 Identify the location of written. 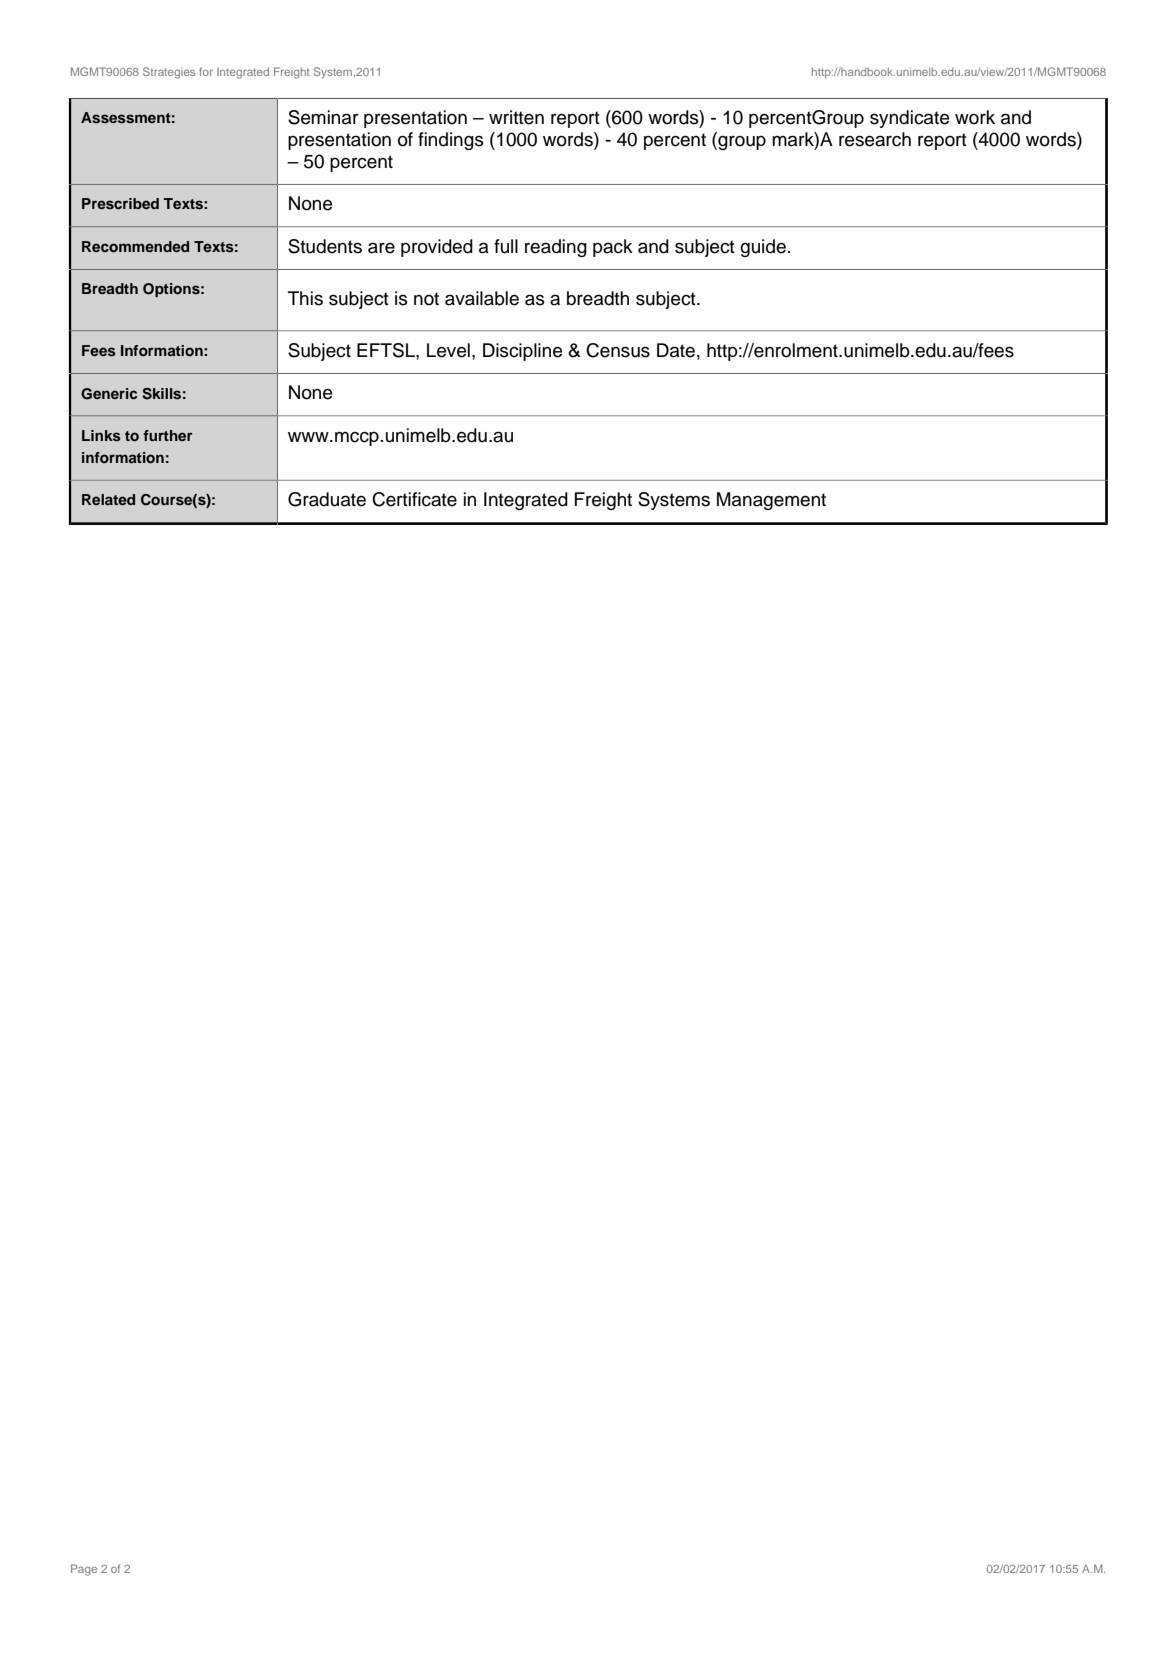
(516, 117).
